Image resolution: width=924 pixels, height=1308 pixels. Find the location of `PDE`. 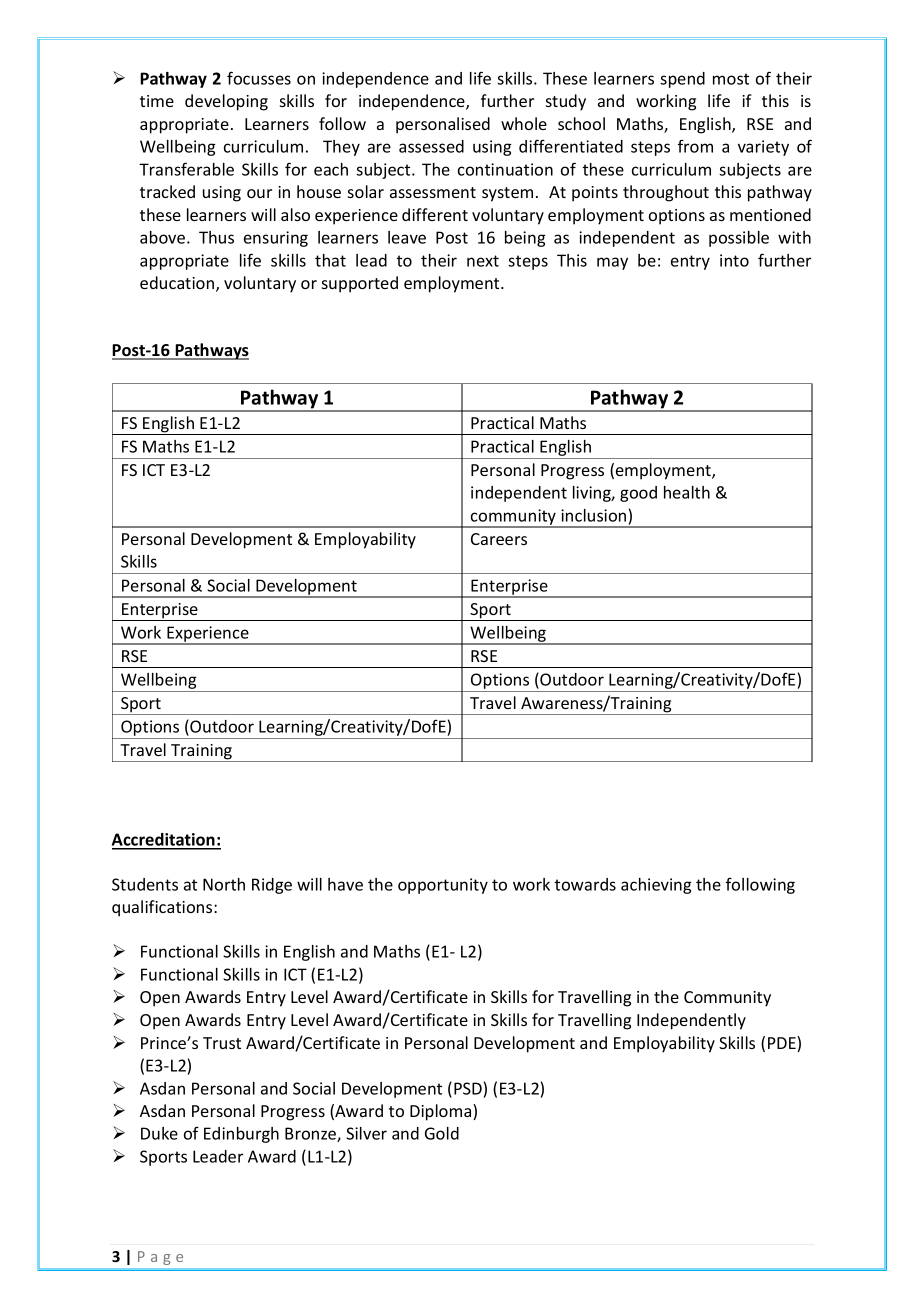

PDE is located at coordinates (783, 1044).
